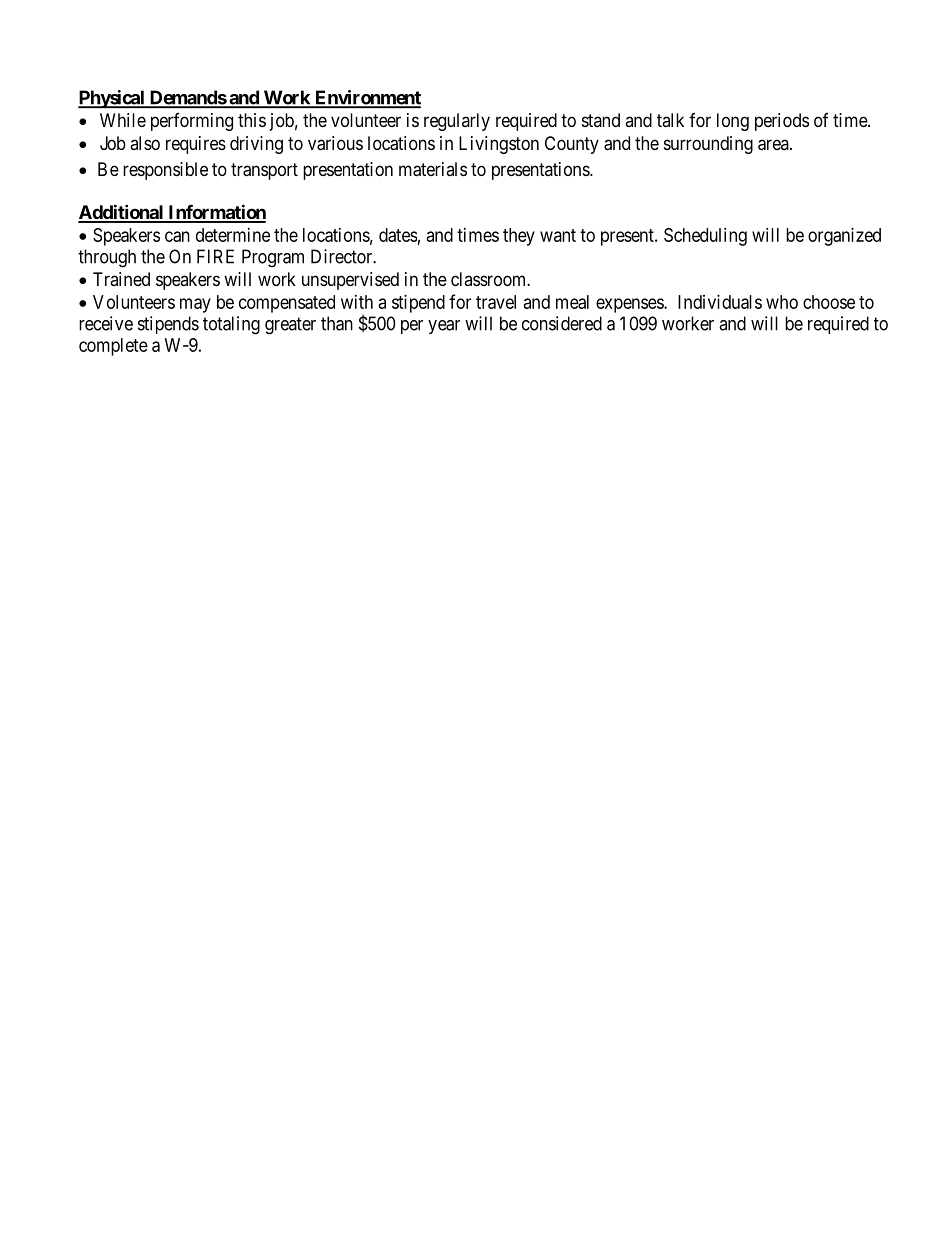 The image size is (952, 1233). I want to click on Information, so click(216, 213).
